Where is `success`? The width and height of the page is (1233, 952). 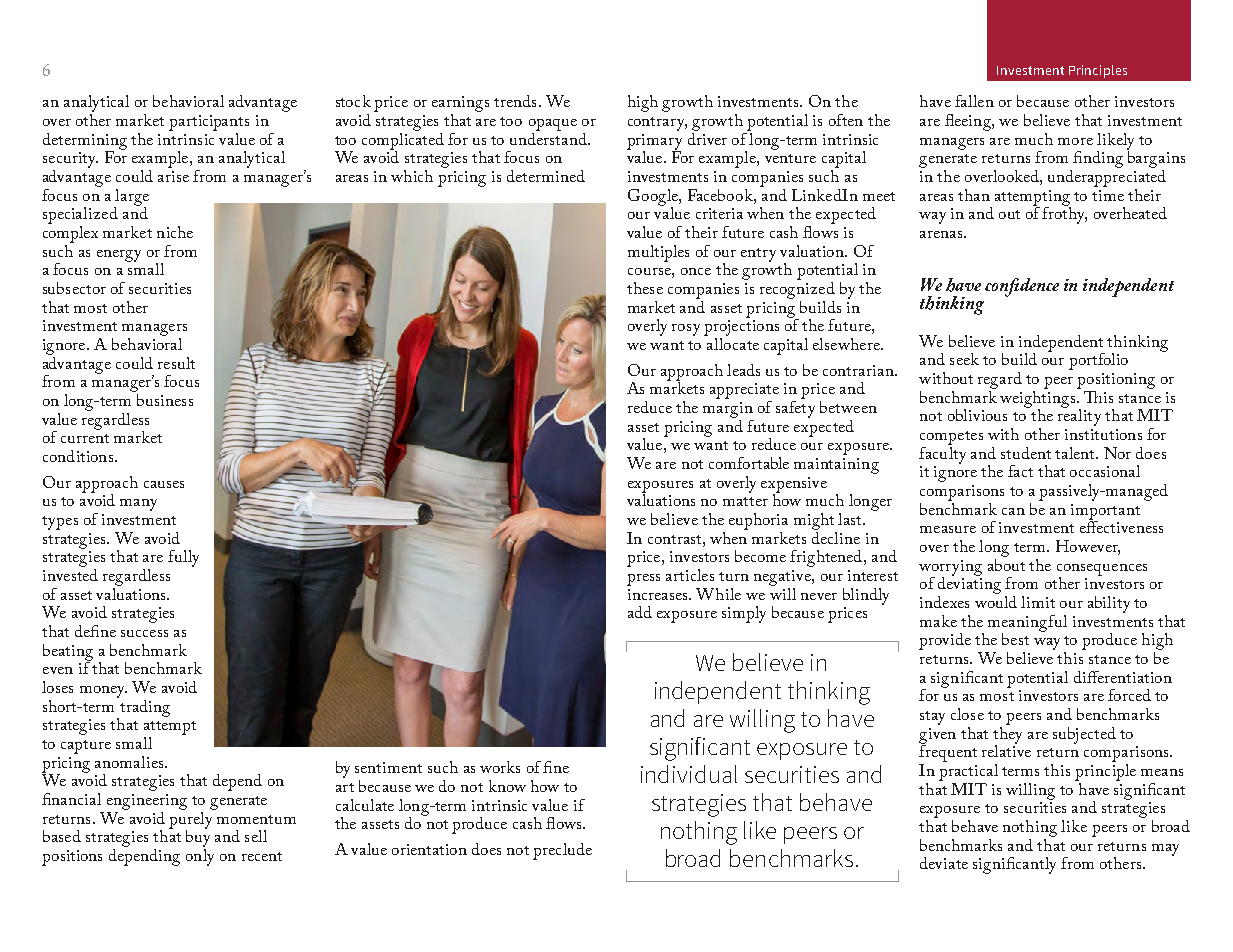
success is located at coordinates (144, 633).
